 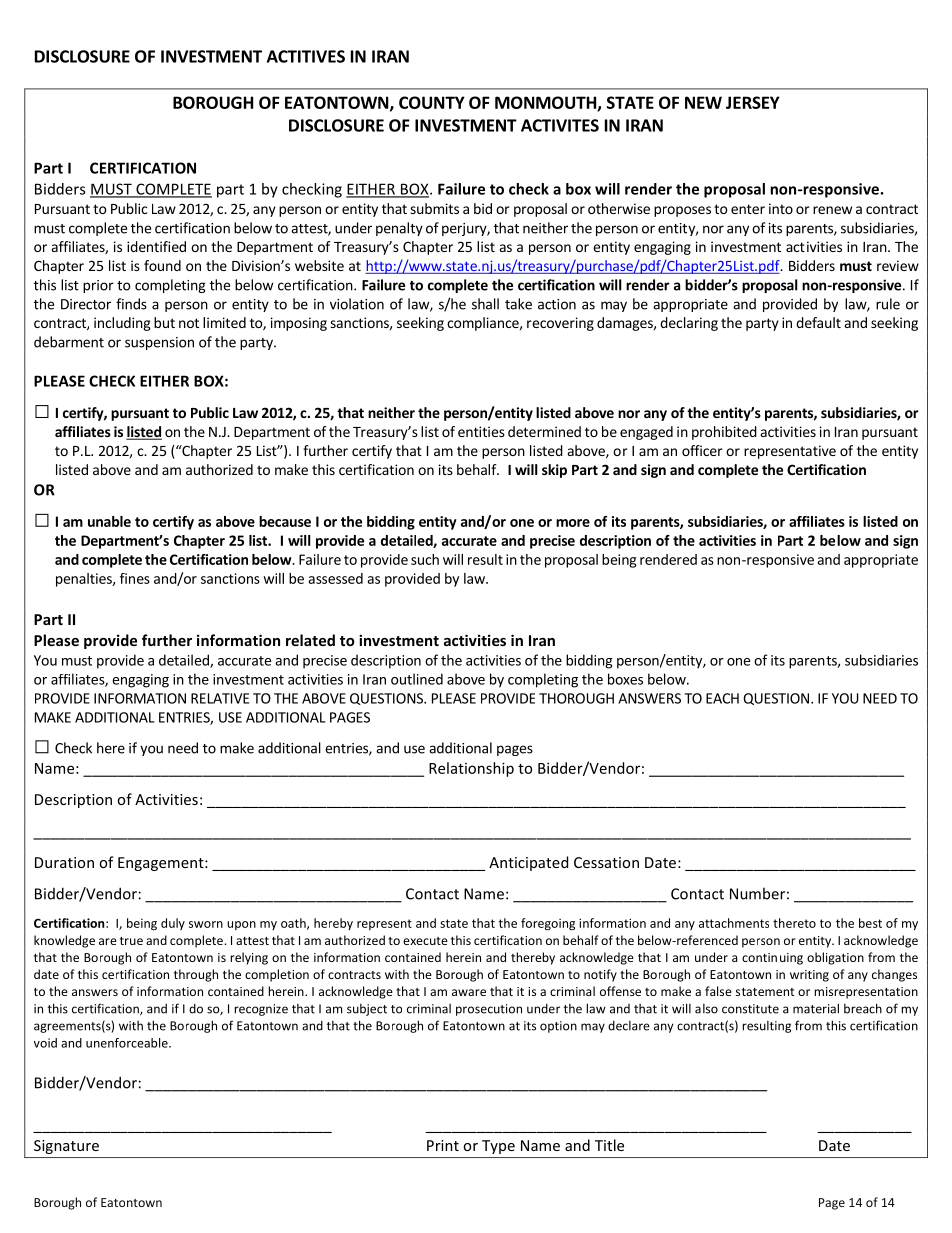 What do you see at coordinates (753, 102) in the document?
I see `JERSEY` at bounding box center [753, 102].
